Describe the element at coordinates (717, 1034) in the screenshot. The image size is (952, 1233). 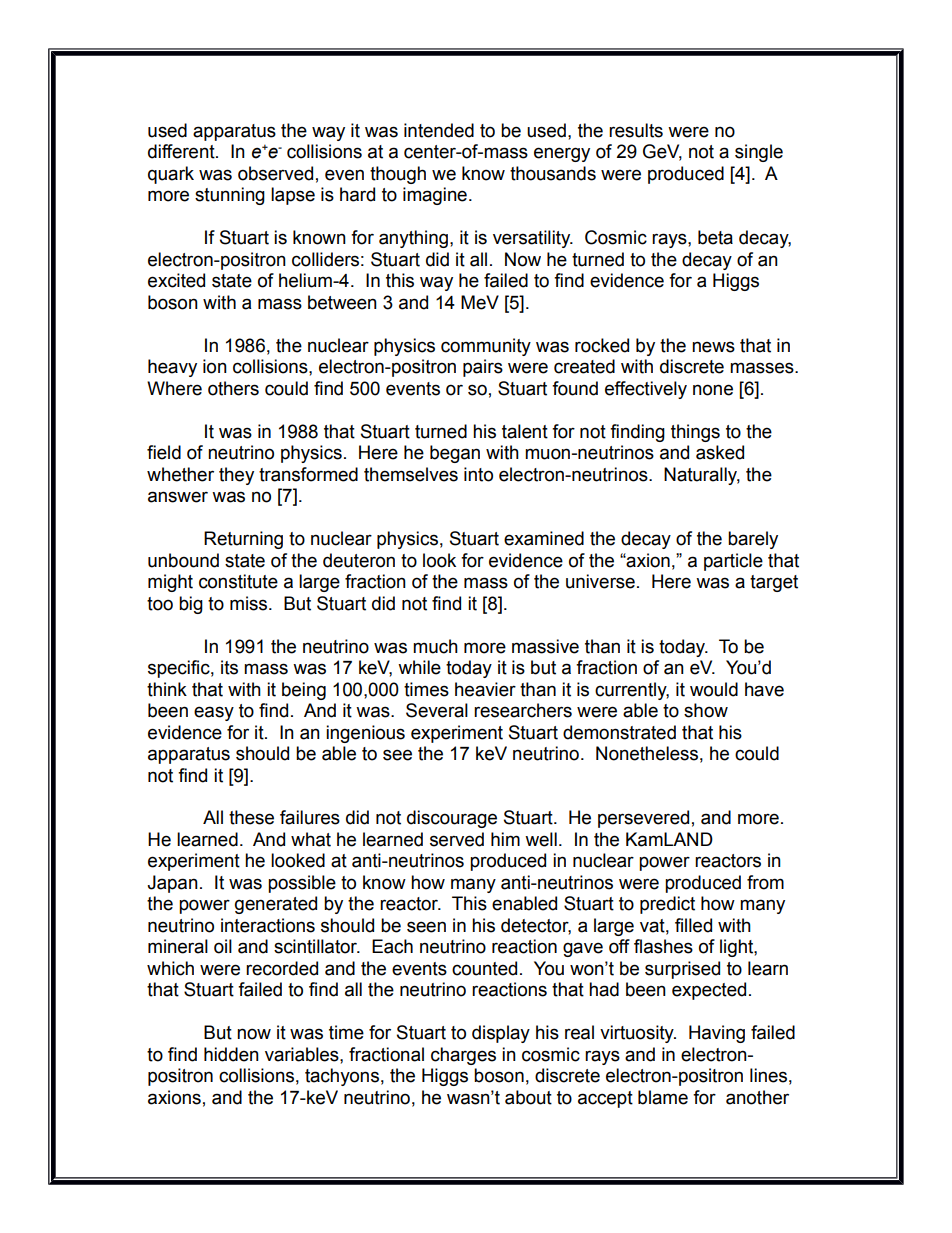
I see `Having` at that location.
